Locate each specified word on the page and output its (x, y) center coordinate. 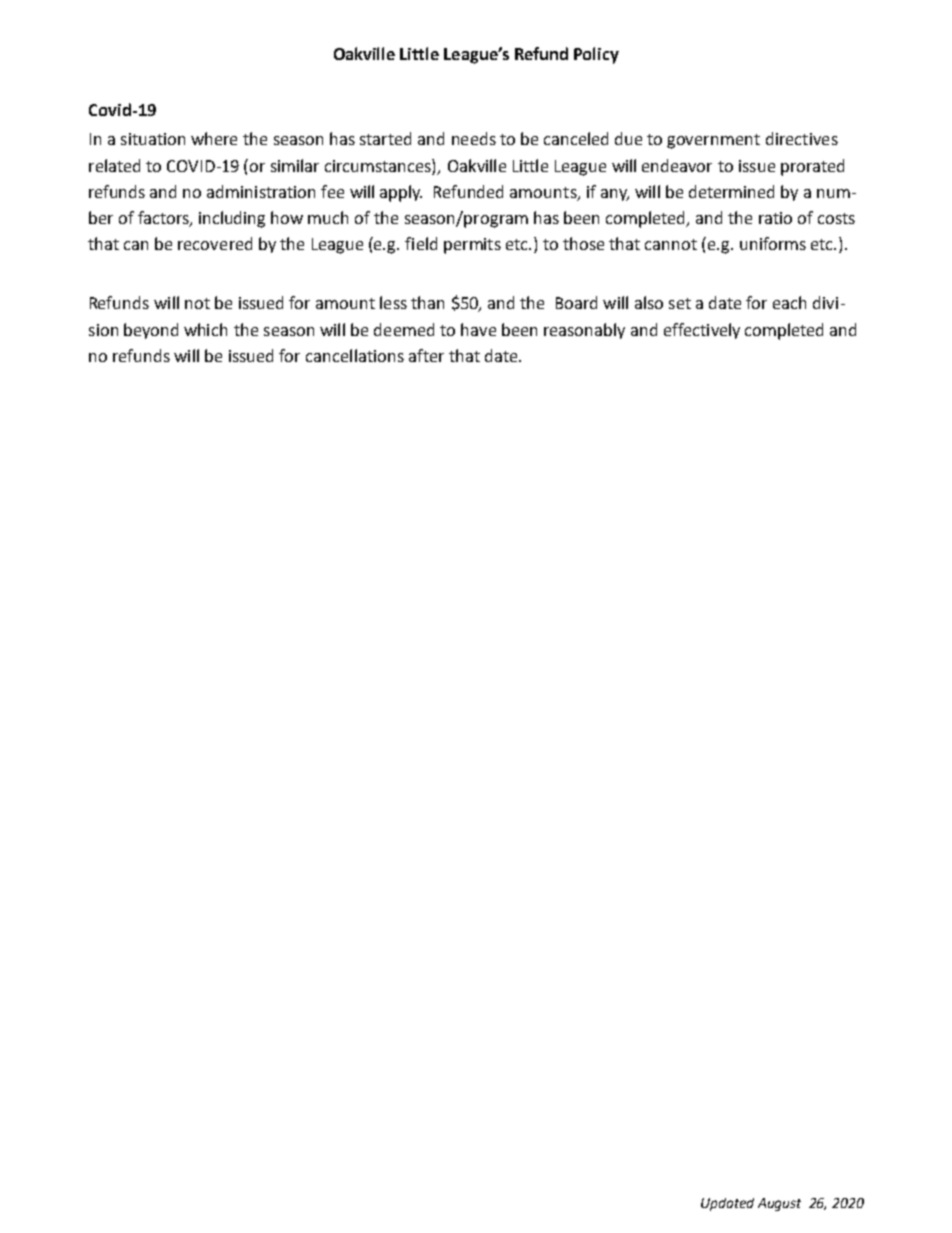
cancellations (355, 355)
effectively (702, 331)
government (713, 141)
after (426, 355)
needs (474, 138)
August (779, 1204)
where (214, 138)
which (205, 329)
